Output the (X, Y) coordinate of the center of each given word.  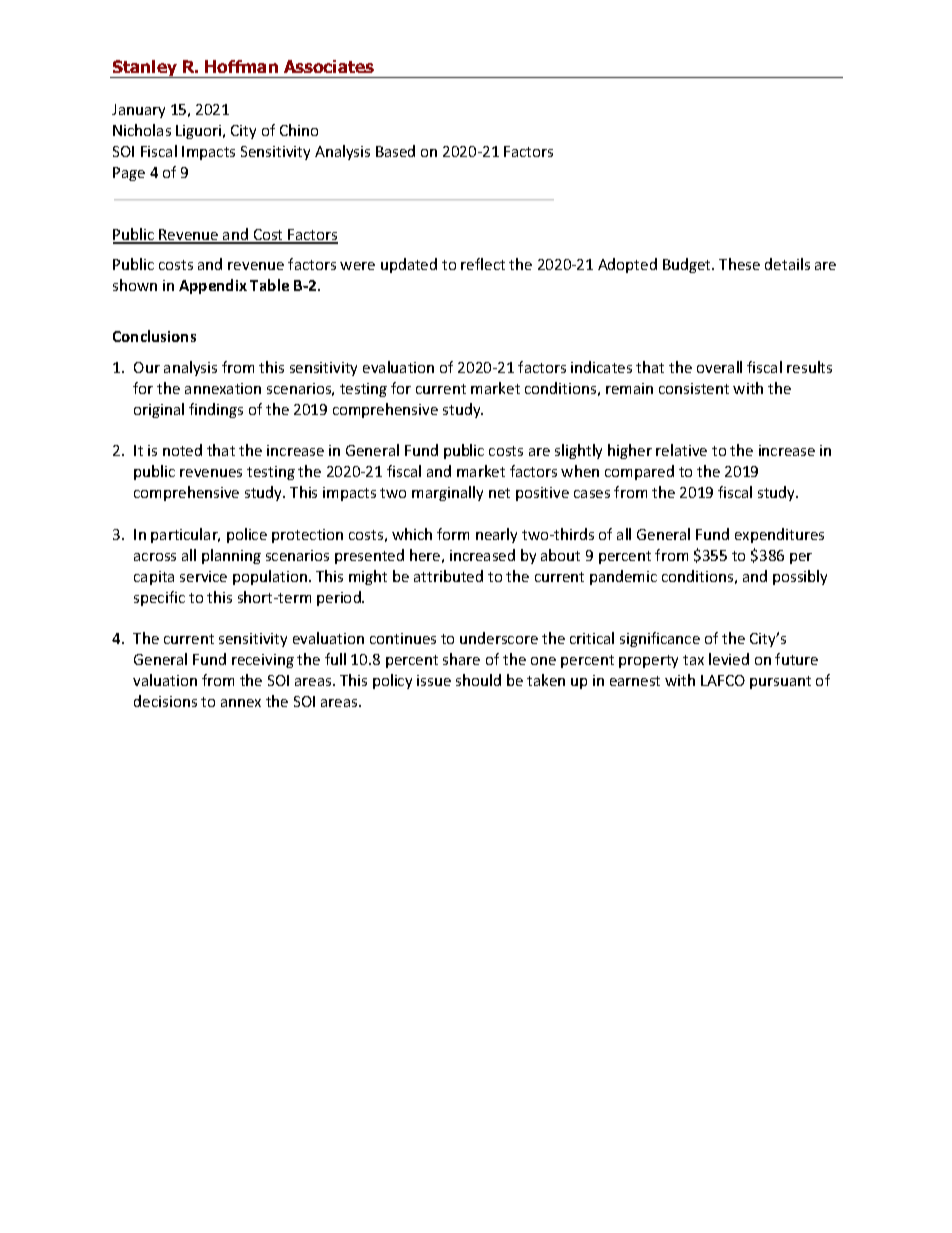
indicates (601, 367)
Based (395, 151)
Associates (329, 66)
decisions (165, 701)
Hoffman (241, 66)
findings (216, 410)
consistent (694, 388)
